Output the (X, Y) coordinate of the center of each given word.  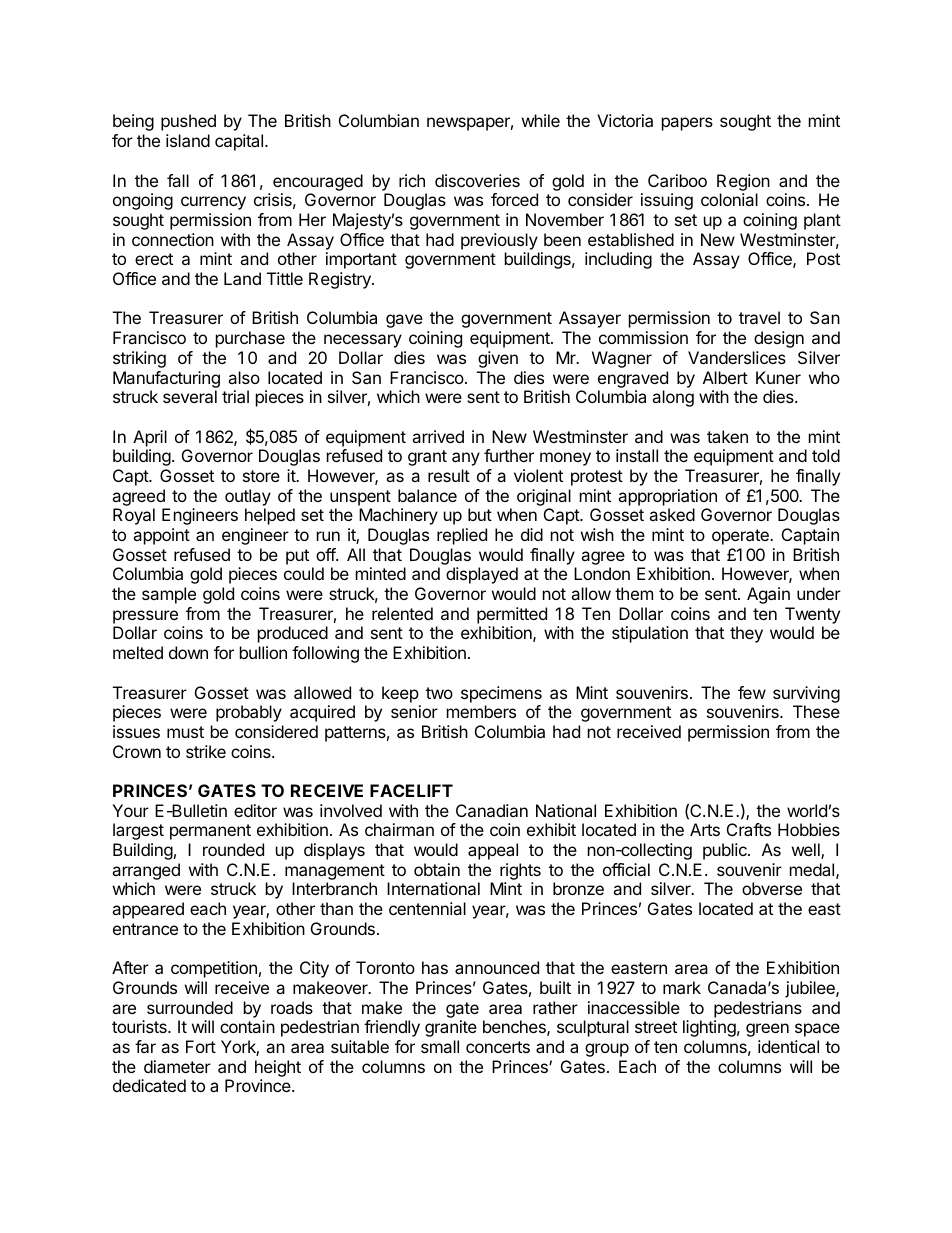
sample (169, 595)
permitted (512, 615)
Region (743, 182)
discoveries (477, 180)
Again (768, 595)
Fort (201, 1046)
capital (240, 142)
